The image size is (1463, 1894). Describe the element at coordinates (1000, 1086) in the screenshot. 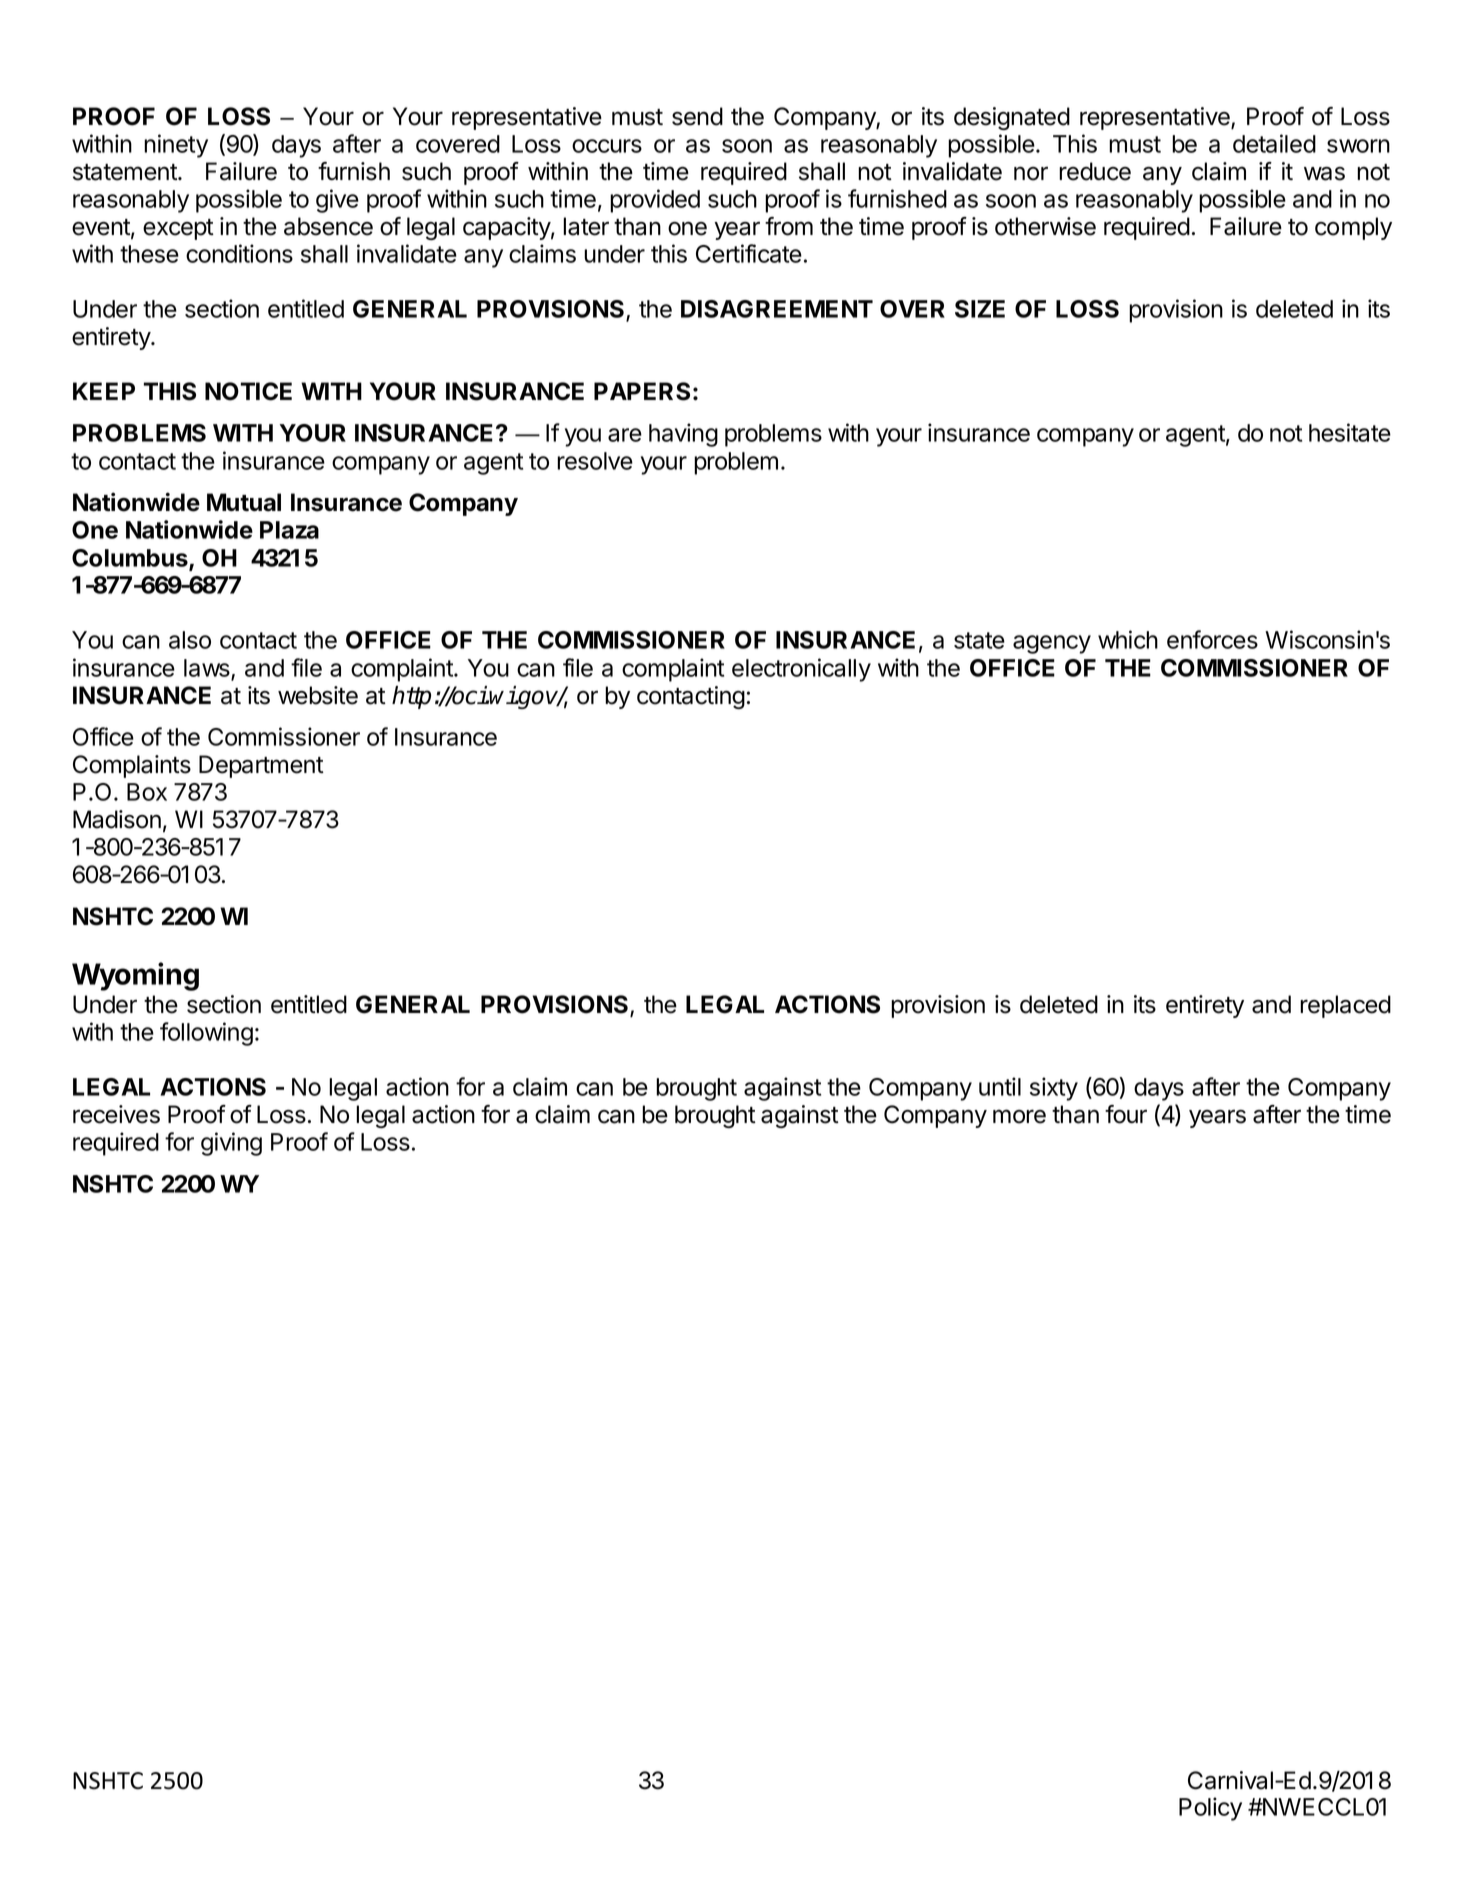

I see `until` at that location.
